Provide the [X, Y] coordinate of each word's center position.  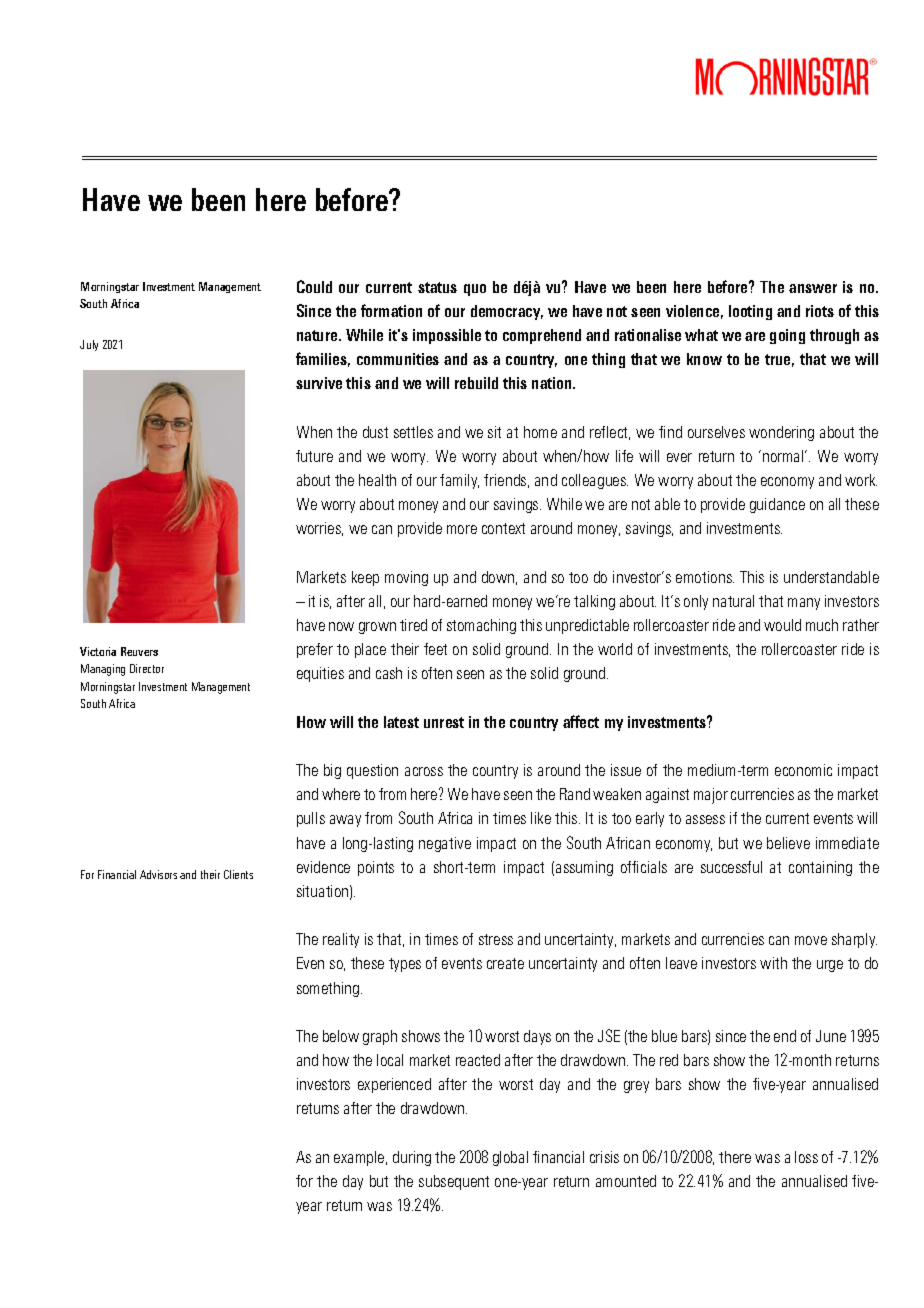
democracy [507, 312]
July [89, 345]
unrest [444, 722]
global [510, 1158]
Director [147, 668]
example [360, 1158]
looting [750, 312]
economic [803, 770]
